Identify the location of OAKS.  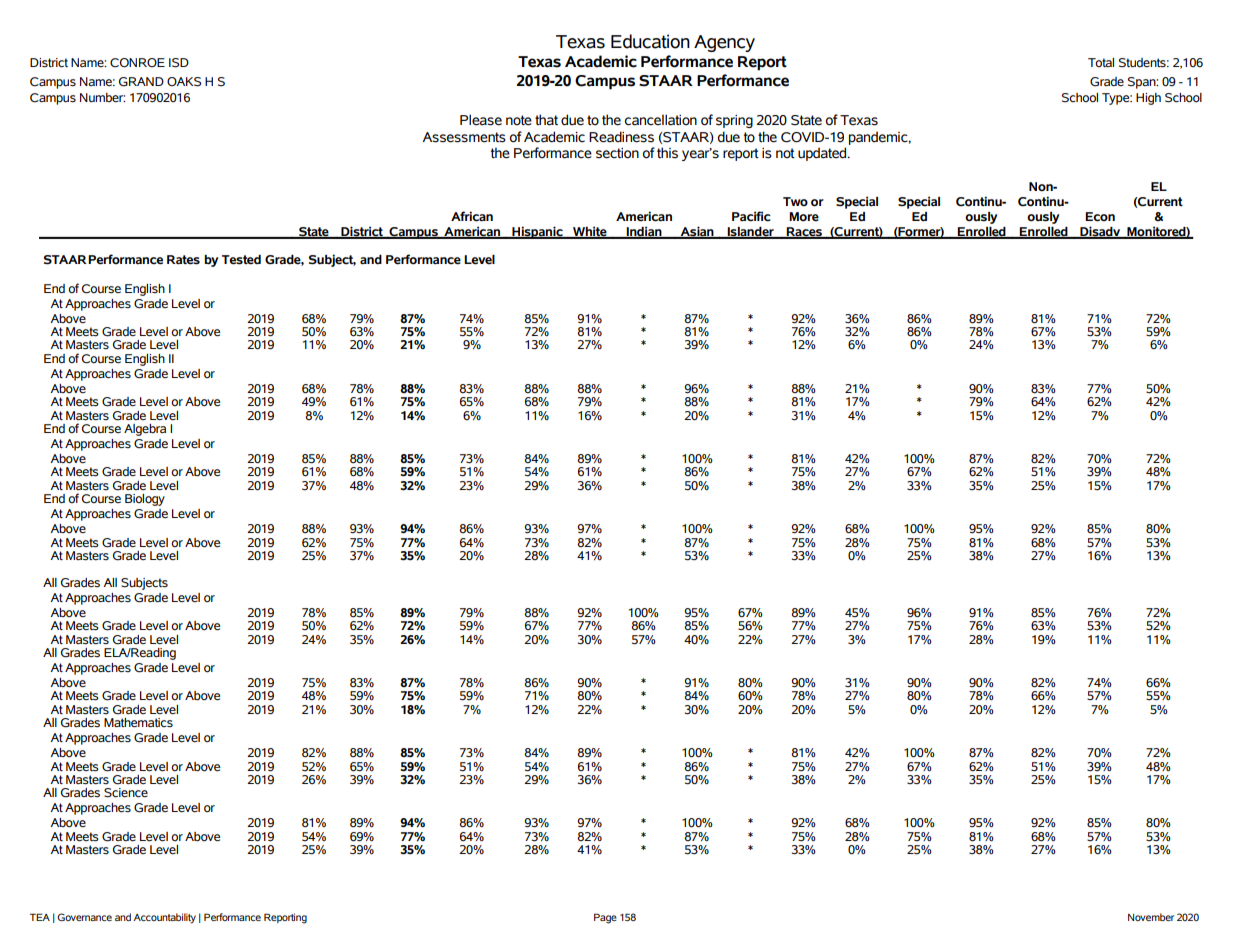
(184, 82).
